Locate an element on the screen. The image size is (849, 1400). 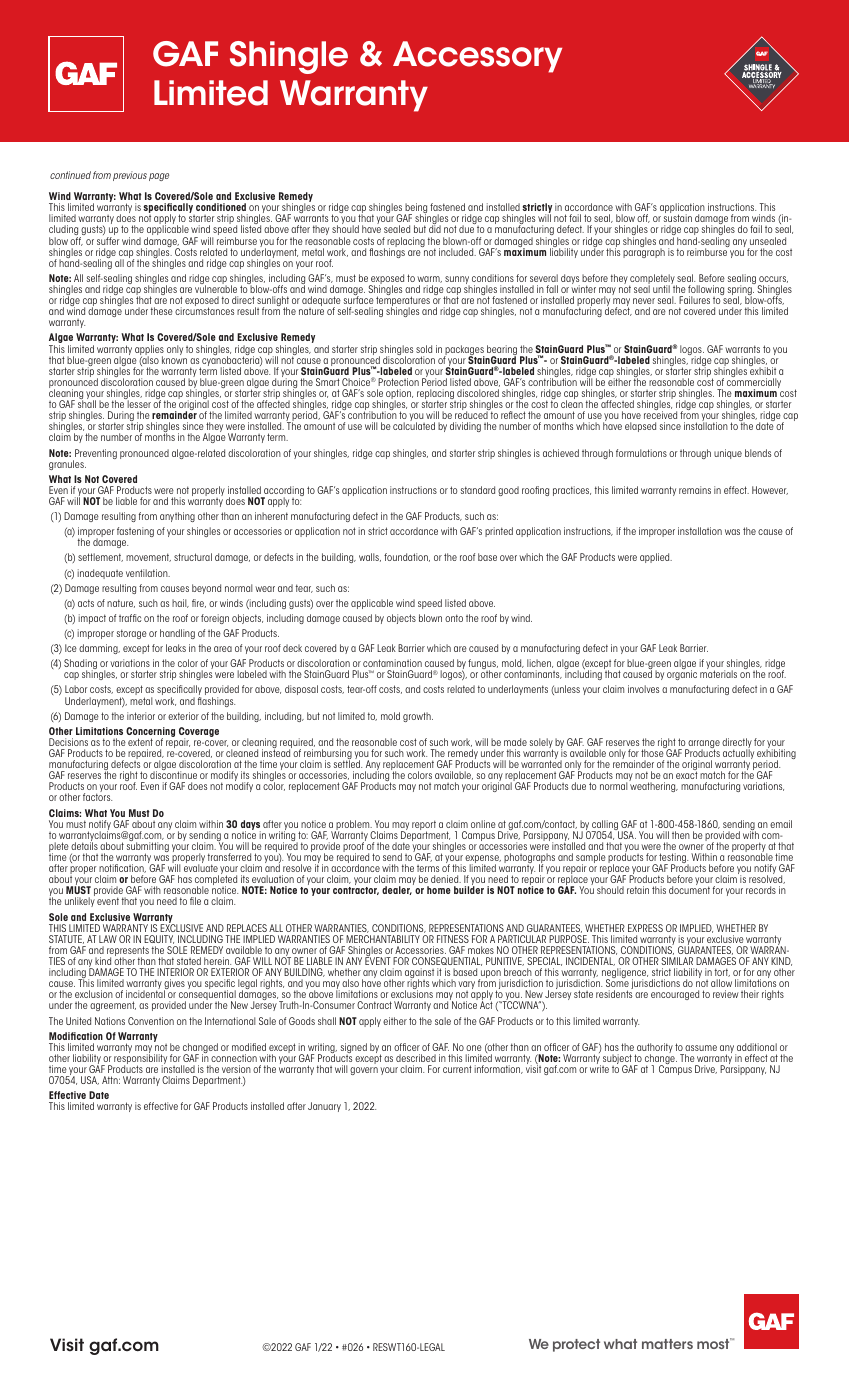
sustain is located at coordinates (678, 218).
